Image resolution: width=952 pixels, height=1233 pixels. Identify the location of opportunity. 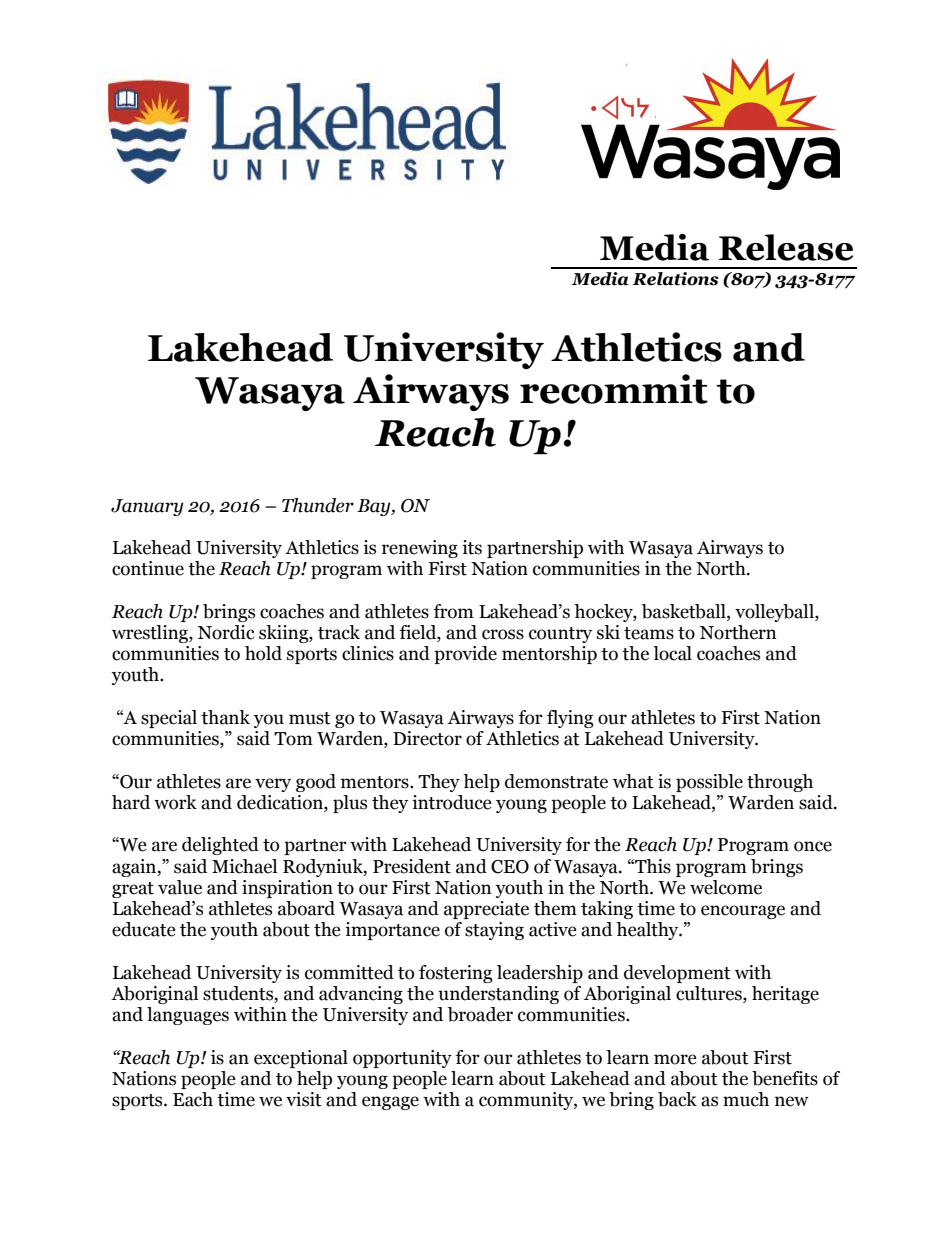
(402, 1059).
